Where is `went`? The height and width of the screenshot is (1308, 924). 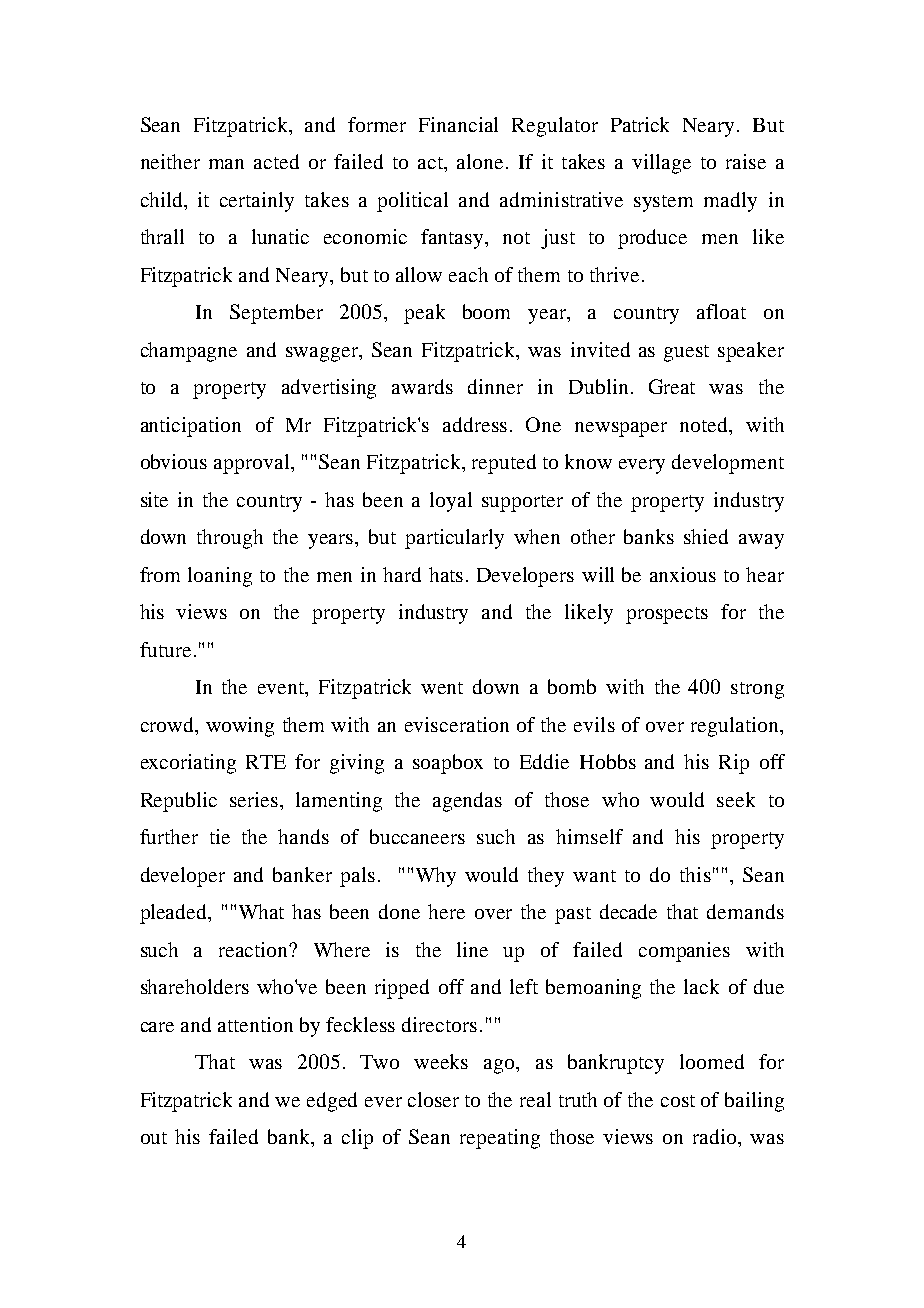
went is located at coordinates (442, 688).
